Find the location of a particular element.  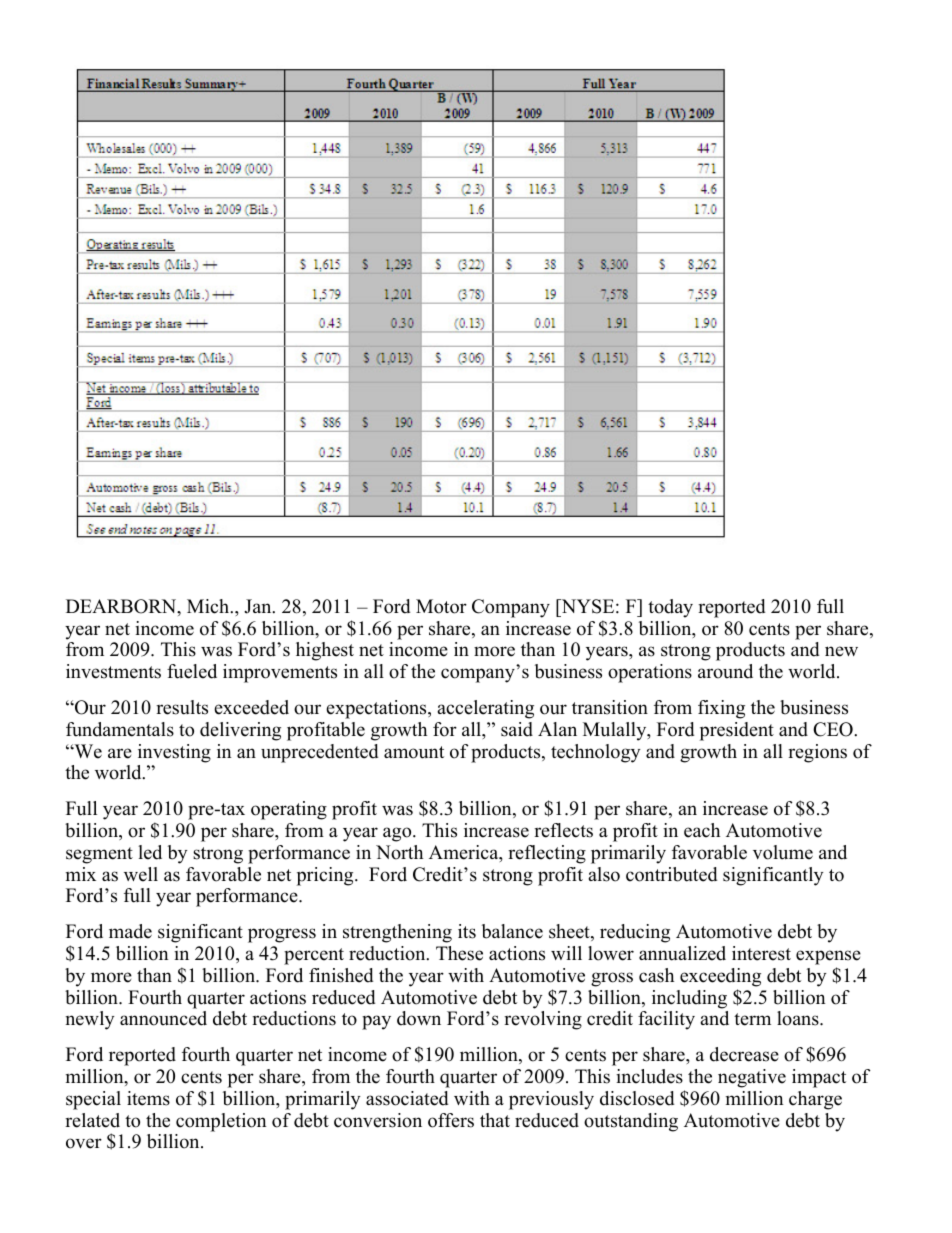

amount is located at coordinates (414, 752).
